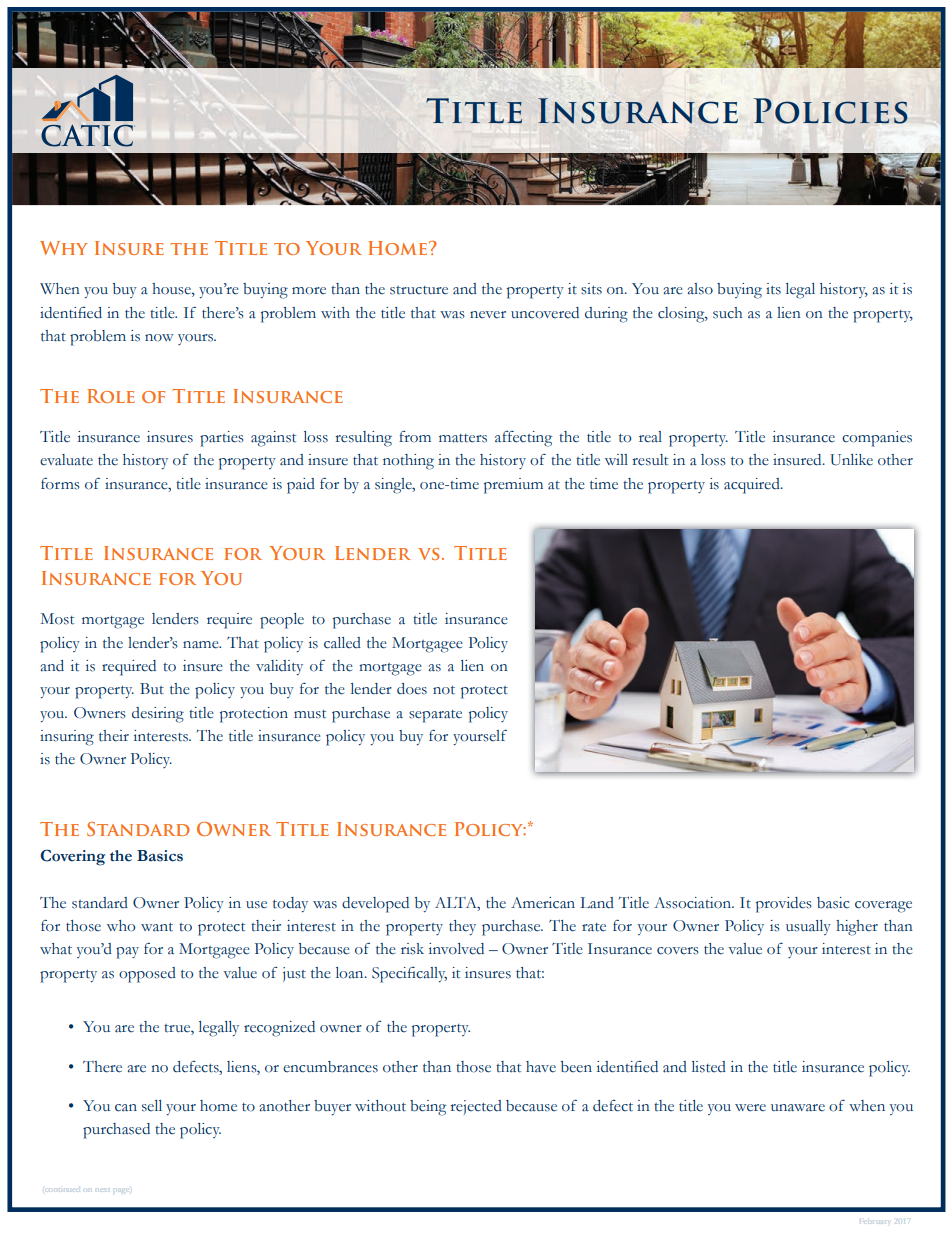  Describe the element at coordinates (727, 313) in the image. I see `such` at that location.
